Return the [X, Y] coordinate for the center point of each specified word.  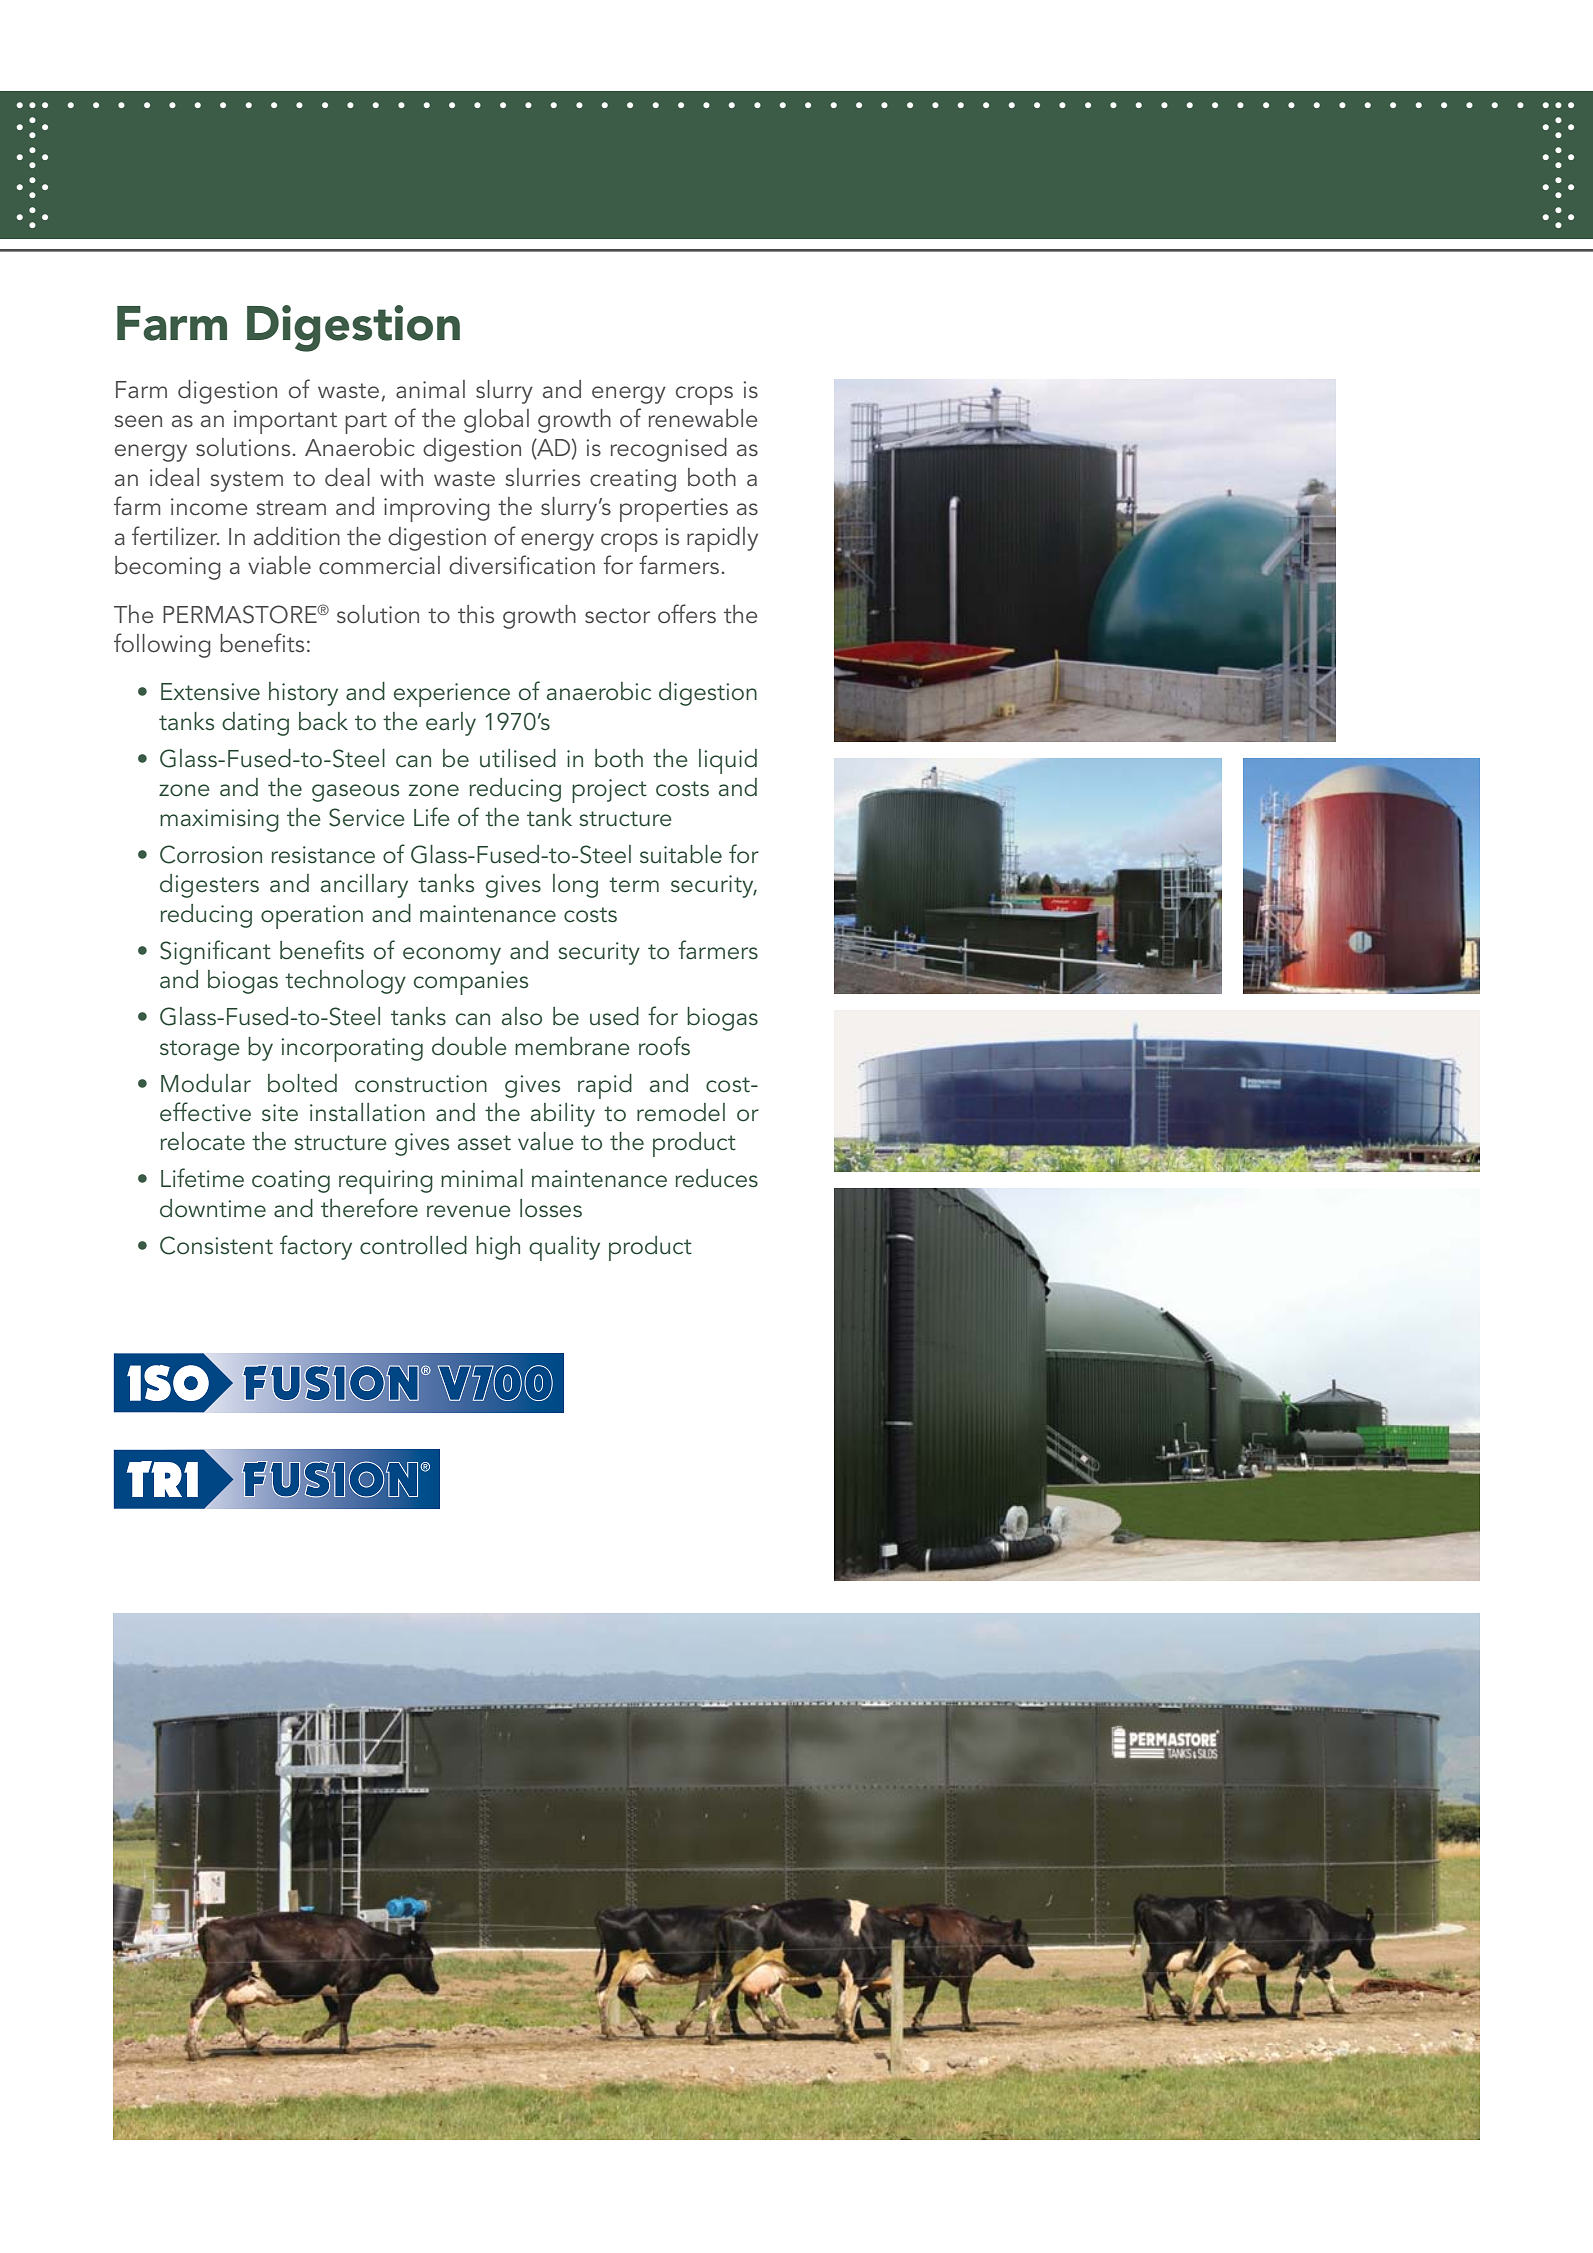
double [469, 1046]
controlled [413, 1245]
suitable [681, 854]
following [162, 645]
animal [430, 389]
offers [687, 613]
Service [367, 817]
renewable [703, 418]
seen [138, 421]
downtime [213, 1208]
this [476, 614]
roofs [664, 1046]
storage [200, 1050]
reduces [717, 1178]
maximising [219, 820]
